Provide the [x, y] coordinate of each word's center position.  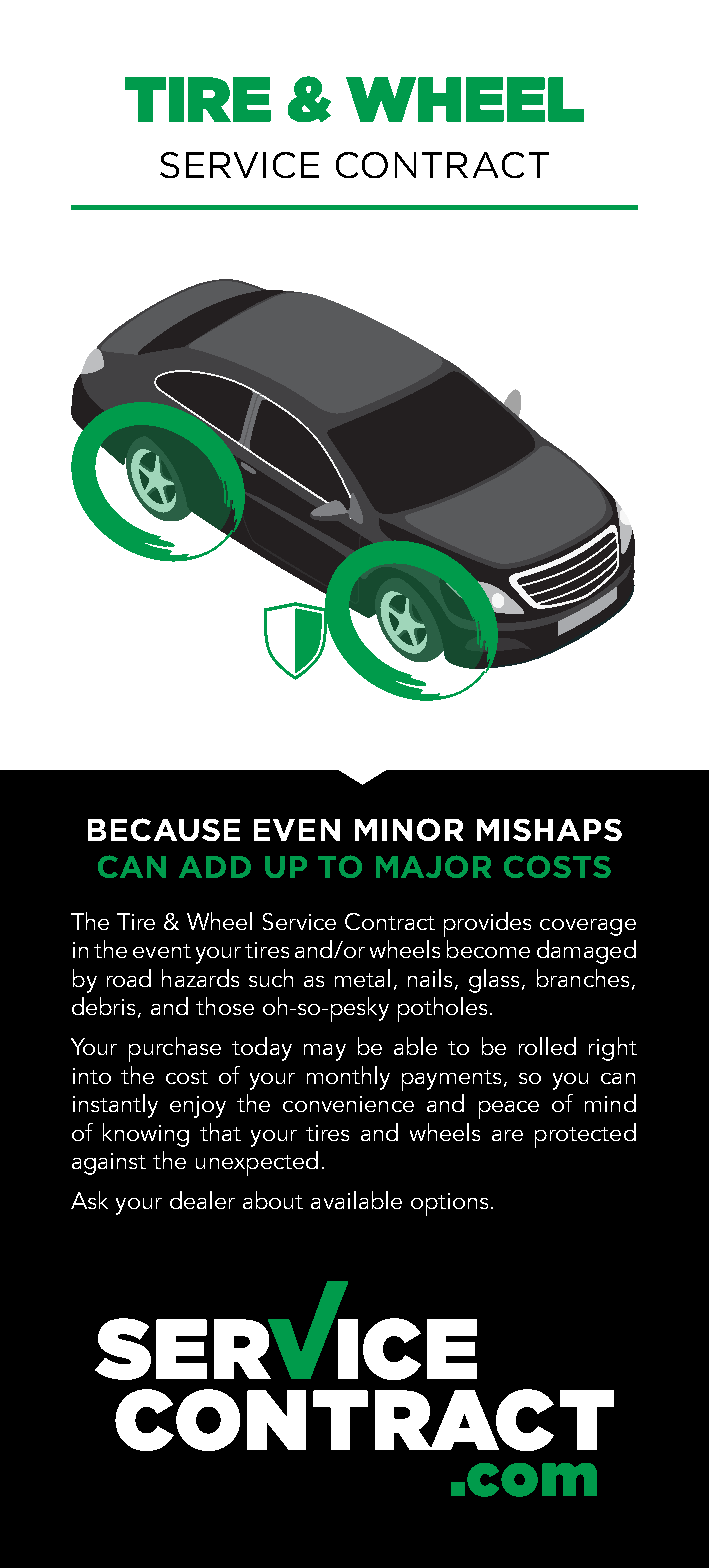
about [273, 1200]
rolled [547, 1046]
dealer [202, 1200]
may [325, 1052]
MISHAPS [549, 830]
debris [105, 1007]
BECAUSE [164, 829]
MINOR [409, 829]
